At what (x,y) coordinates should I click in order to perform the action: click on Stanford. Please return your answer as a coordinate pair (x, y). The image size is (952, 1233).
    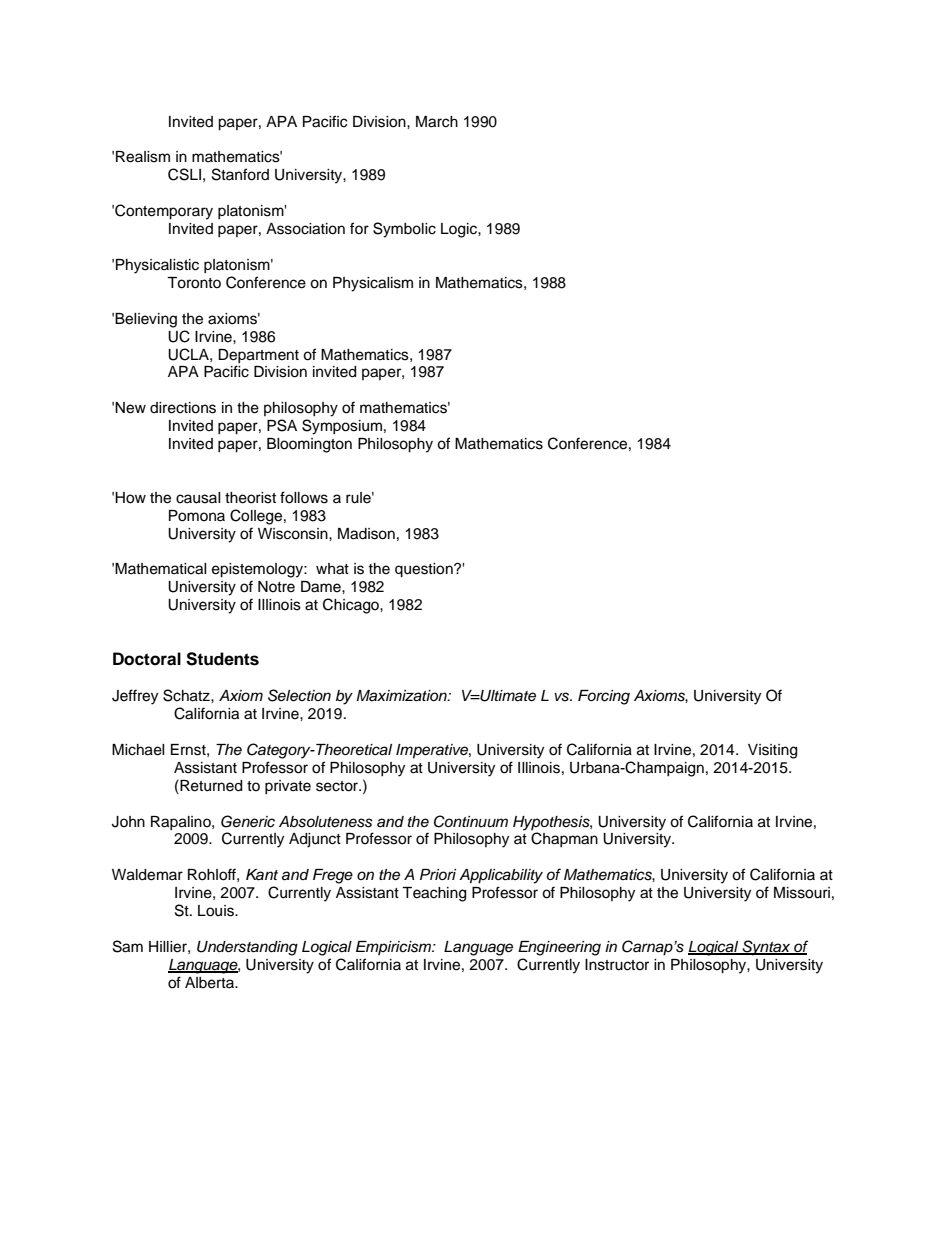
    Looking at the image, I should click on (240, 174).
